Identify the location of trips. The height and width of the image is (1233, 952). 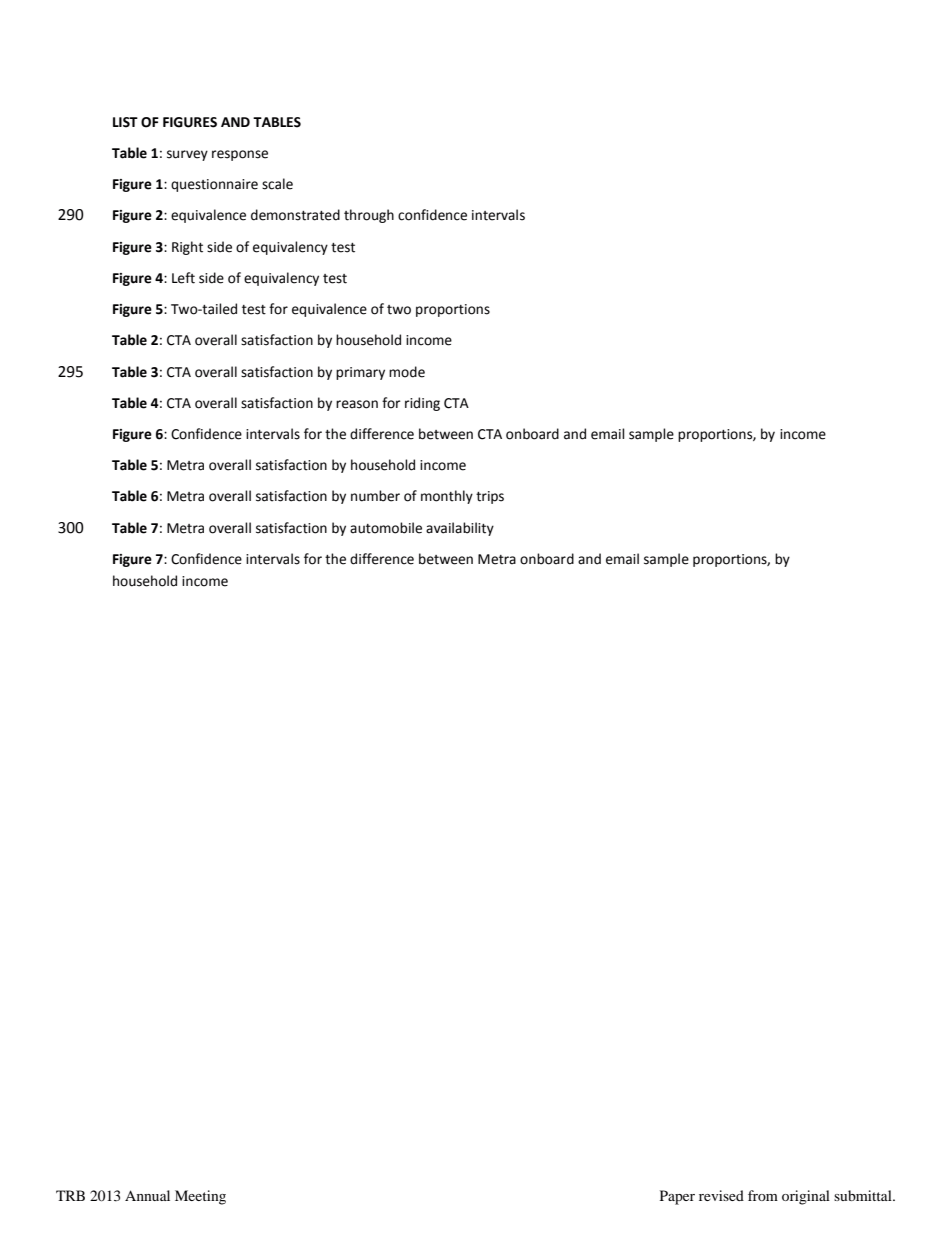
(490, 497).
